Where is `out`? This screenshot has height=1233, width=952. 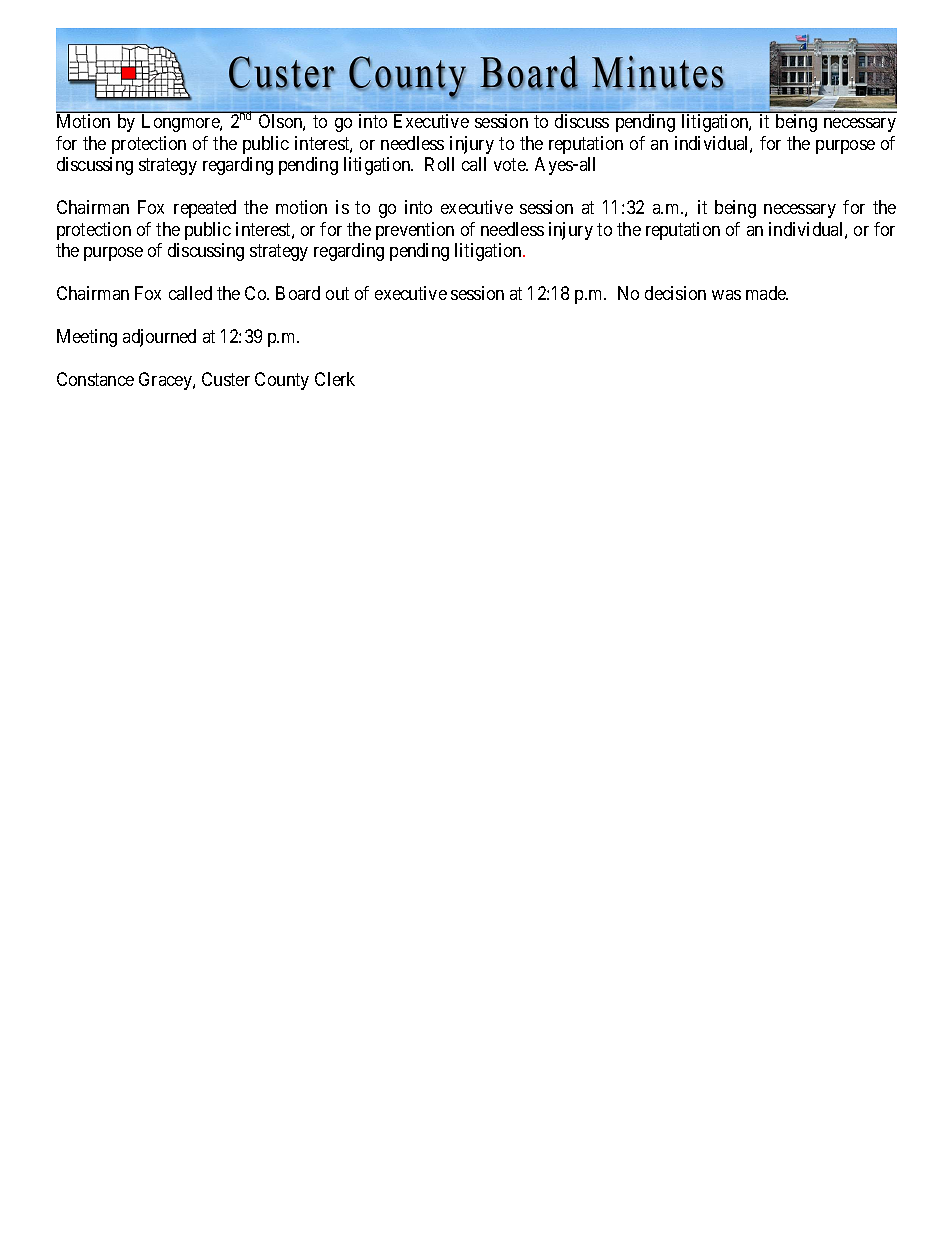 out is located at coordinates (337, 293).
